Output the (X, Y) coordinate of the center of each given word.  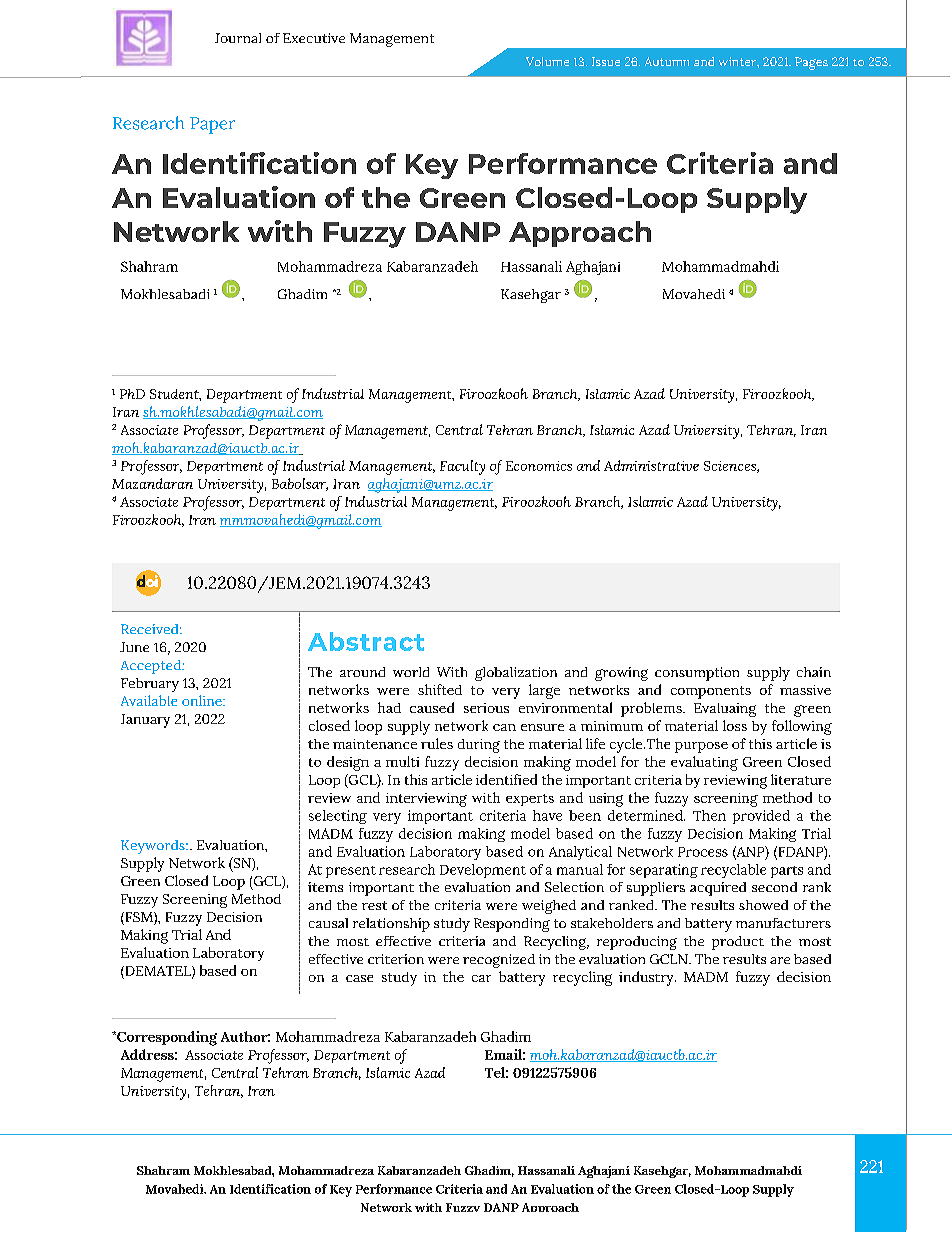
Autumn (667, 61)
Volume (547, 61)
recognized (499, 961)
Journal (238, 38)
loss (735, 725)
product (738, 943)
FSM (139, 918)
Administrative (651, 465)
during (479, 746)
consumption (697, 674)
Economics (539, 466)
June (134, 647)
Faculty (462, 467)
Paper (212, 125)
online (203, 700)
